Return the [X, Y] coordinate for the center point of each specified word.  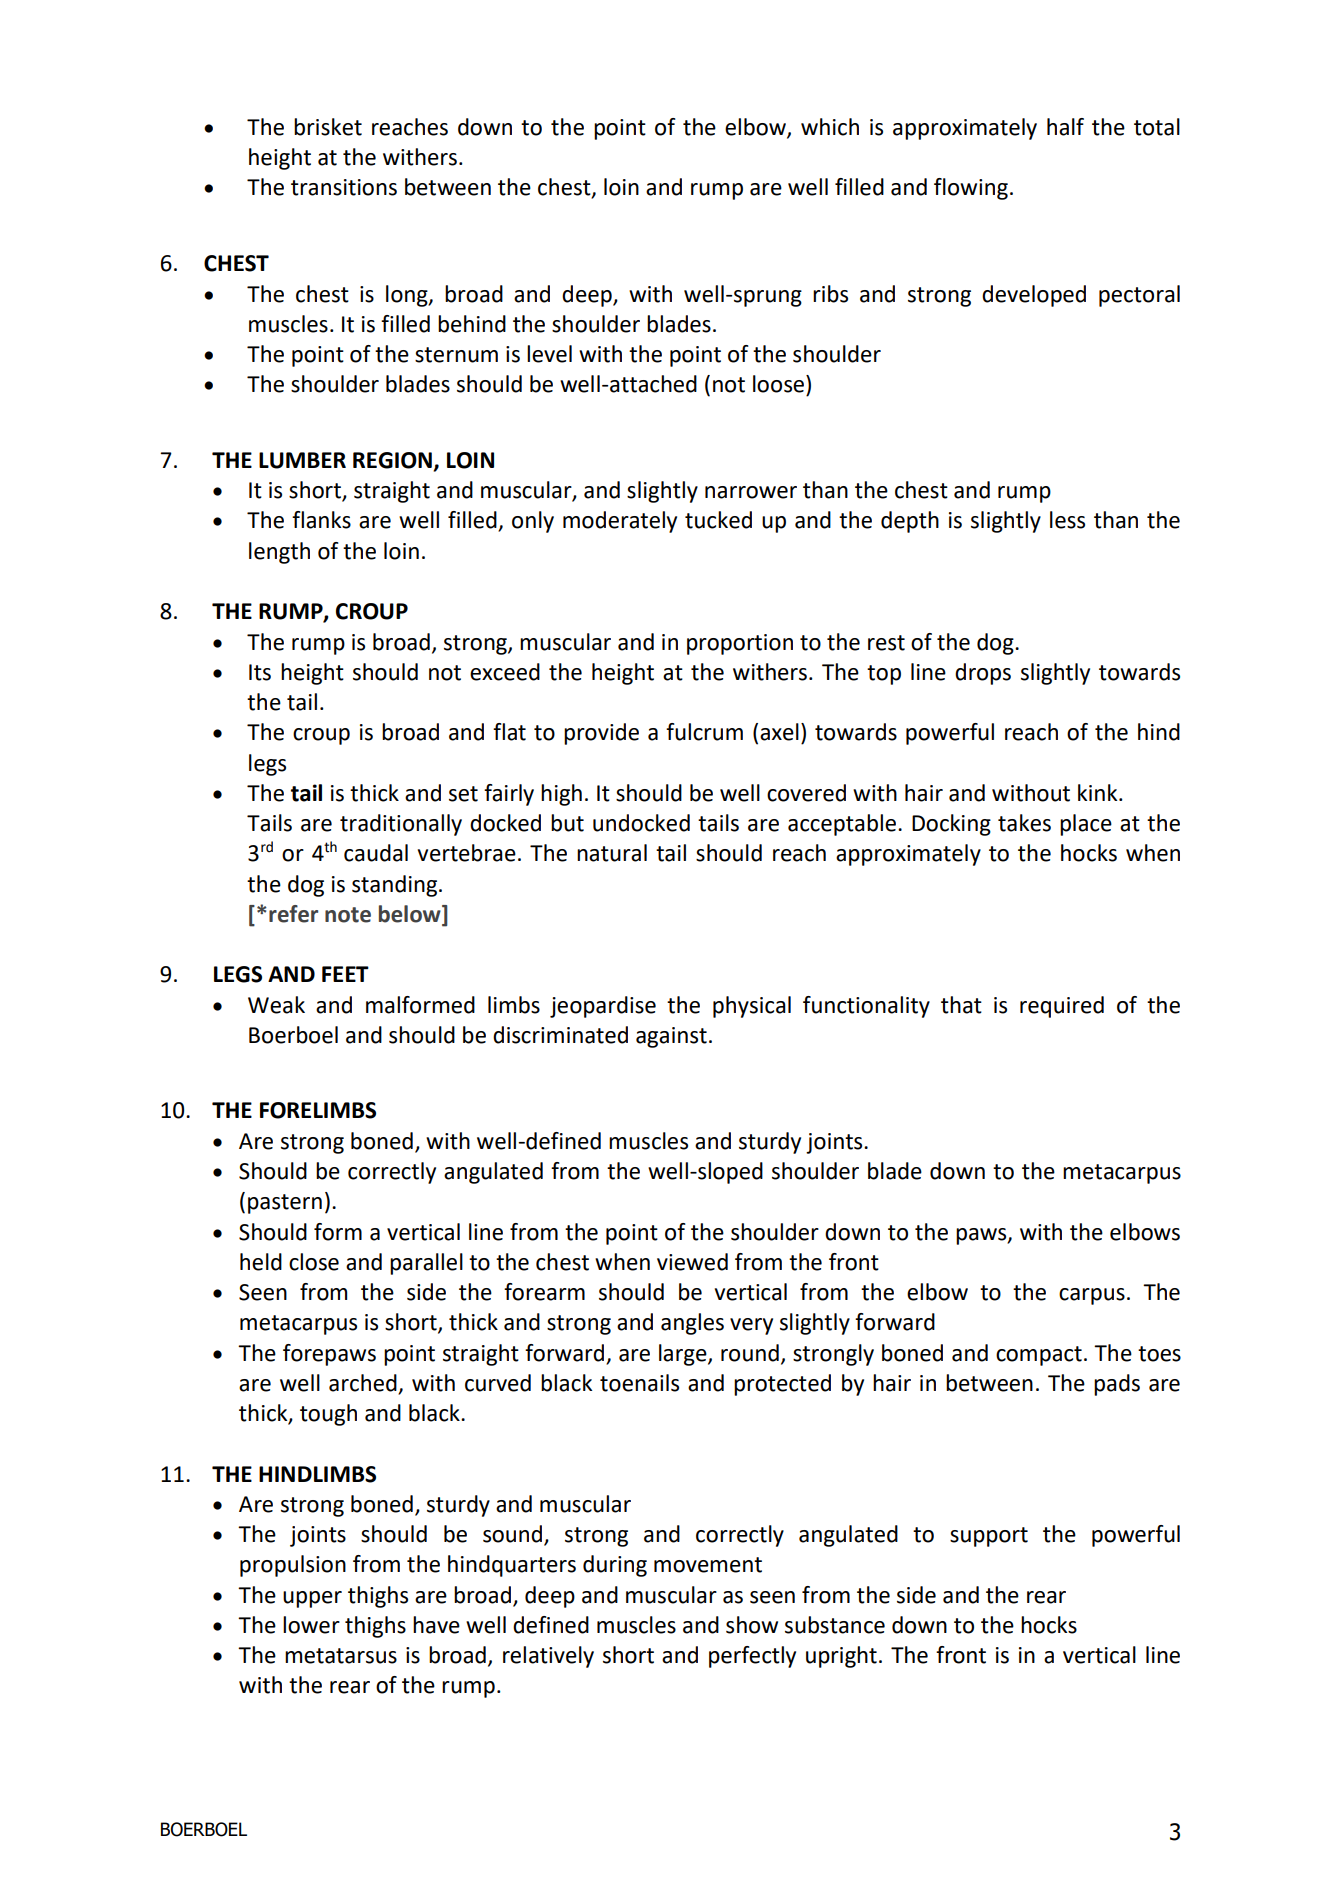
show [752, 1625]
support [989, 1537]
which [830, 127]
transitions [344, 187]
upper [312, 1599]
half [1065, 127]
